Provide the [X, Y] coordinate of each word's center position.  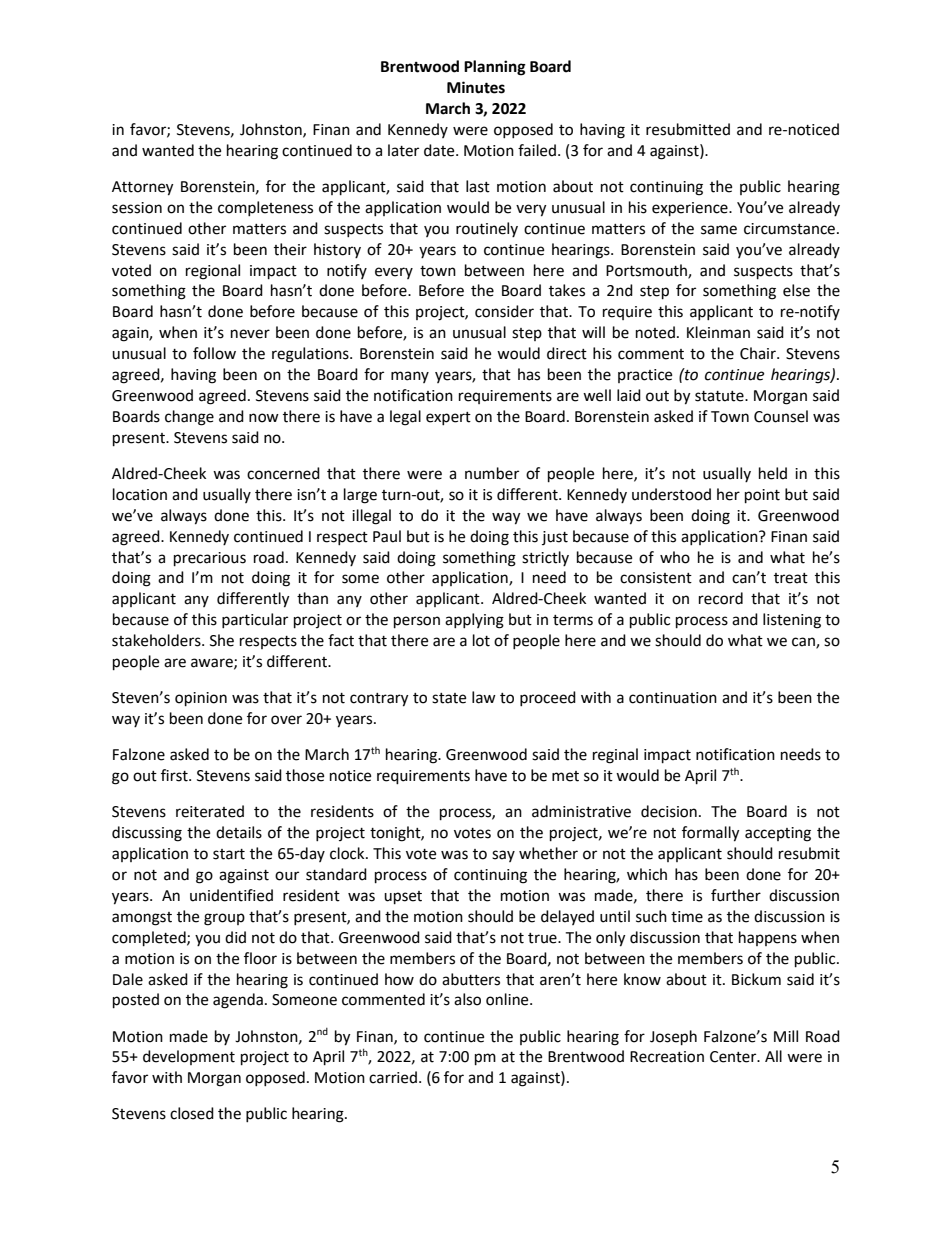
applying [474, 621]
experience [691, 209]
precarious [210, 559]
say [503, 856]
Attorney [143, 188]
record [721, 598]
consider [504, 311]
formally [711, 834]
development [189, 1057]
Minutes [476, 87]
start [229, 854]
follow [214, 353]
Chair [759, 353]
